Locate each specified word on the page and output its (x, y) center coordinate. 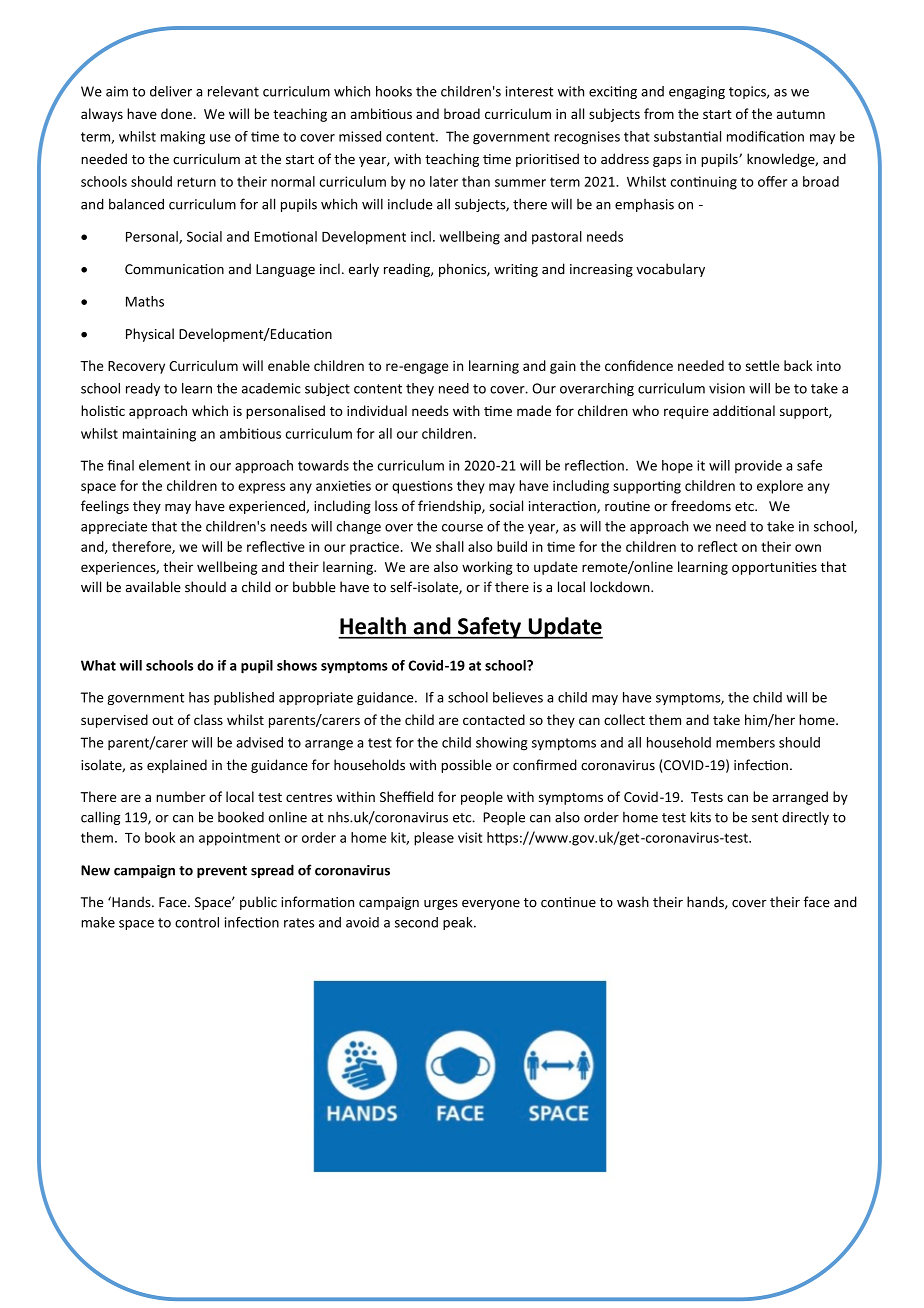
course (462, 528)
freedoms (701, 506)
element (165, 465)
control (197, 922)
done (176, 113)
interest (529, 91)
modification (765, 136)
